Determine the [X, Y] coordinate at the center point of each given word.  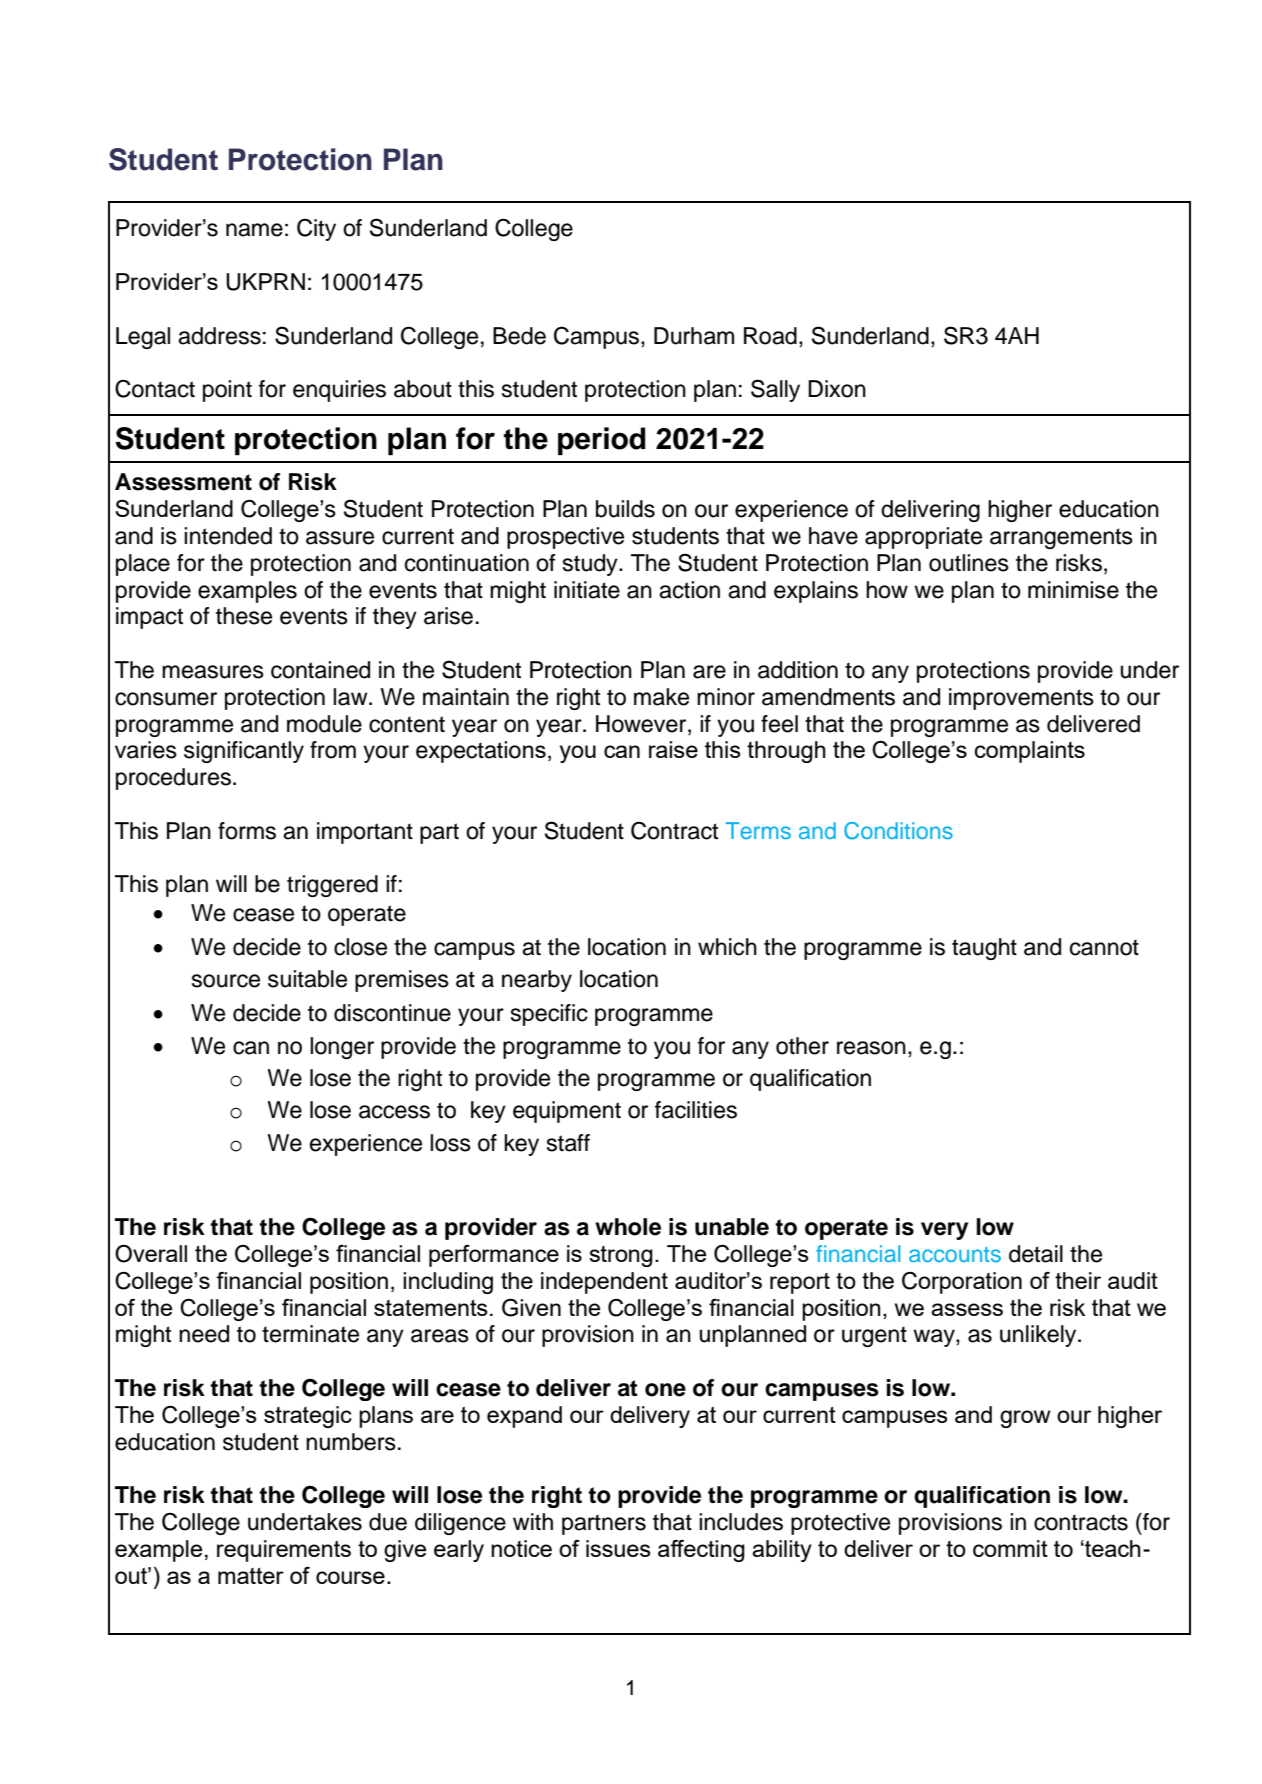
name [254, 230]
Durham [694, 336]
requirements [284, 1551]
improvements [1021, 699]
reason [871, 1048]
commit [1010, 1548]
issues [618, 1548]
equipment [567, 1112]
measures [213, 672]
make [661, 697]
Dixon [837, 389]
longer [342, 1048]
